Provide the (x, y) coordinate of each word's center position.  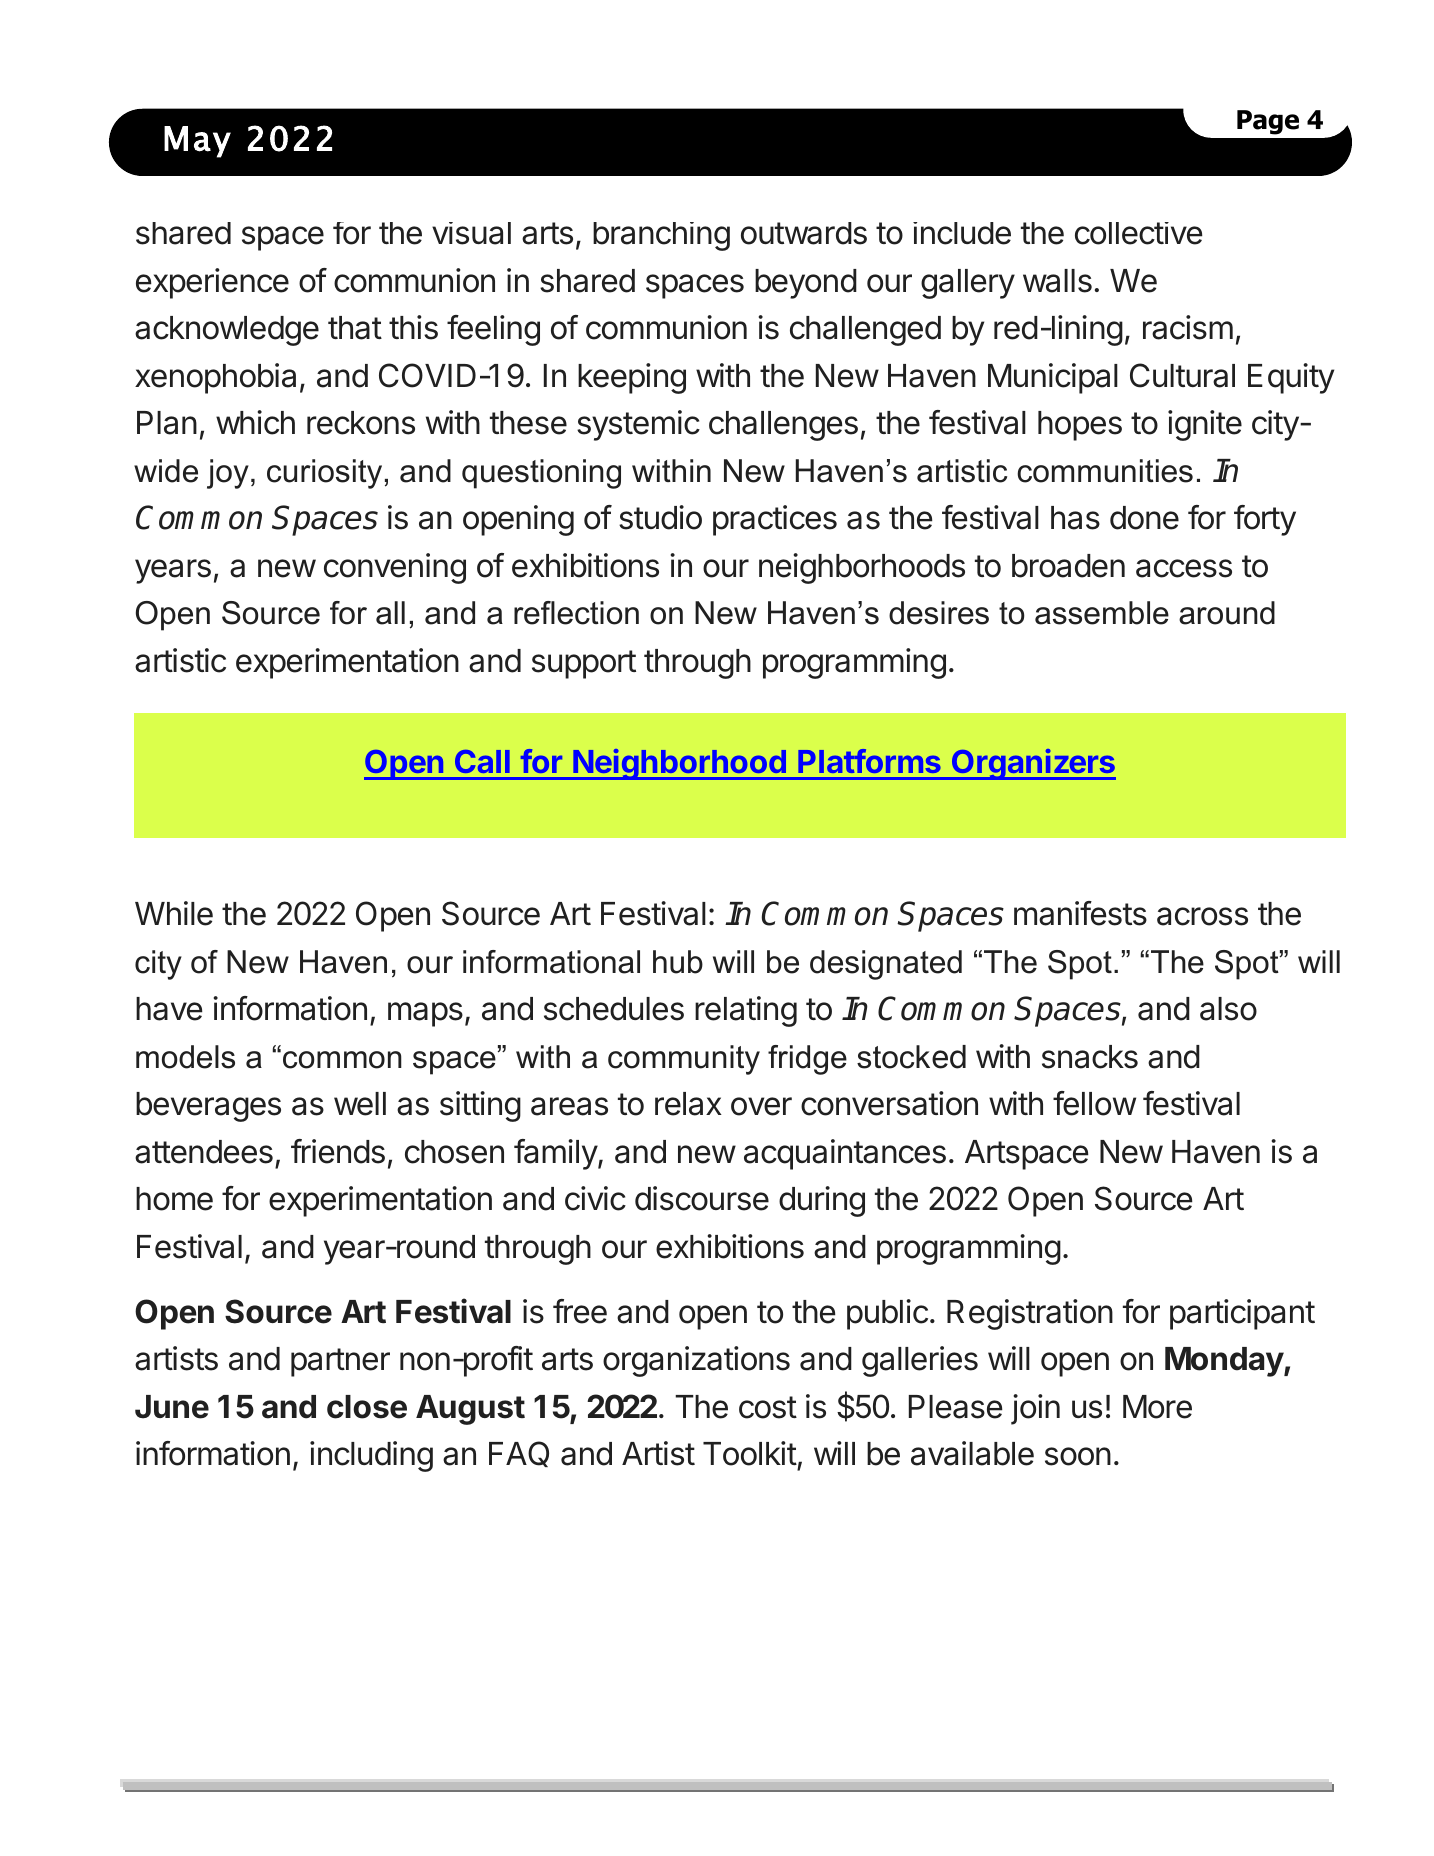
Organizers (1033, 764)
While (174, 913)
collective (1139, 233)
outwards (804, 233)
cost (768, 1407)
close (367, 1407)
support (584, 664)
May (197, 142)
